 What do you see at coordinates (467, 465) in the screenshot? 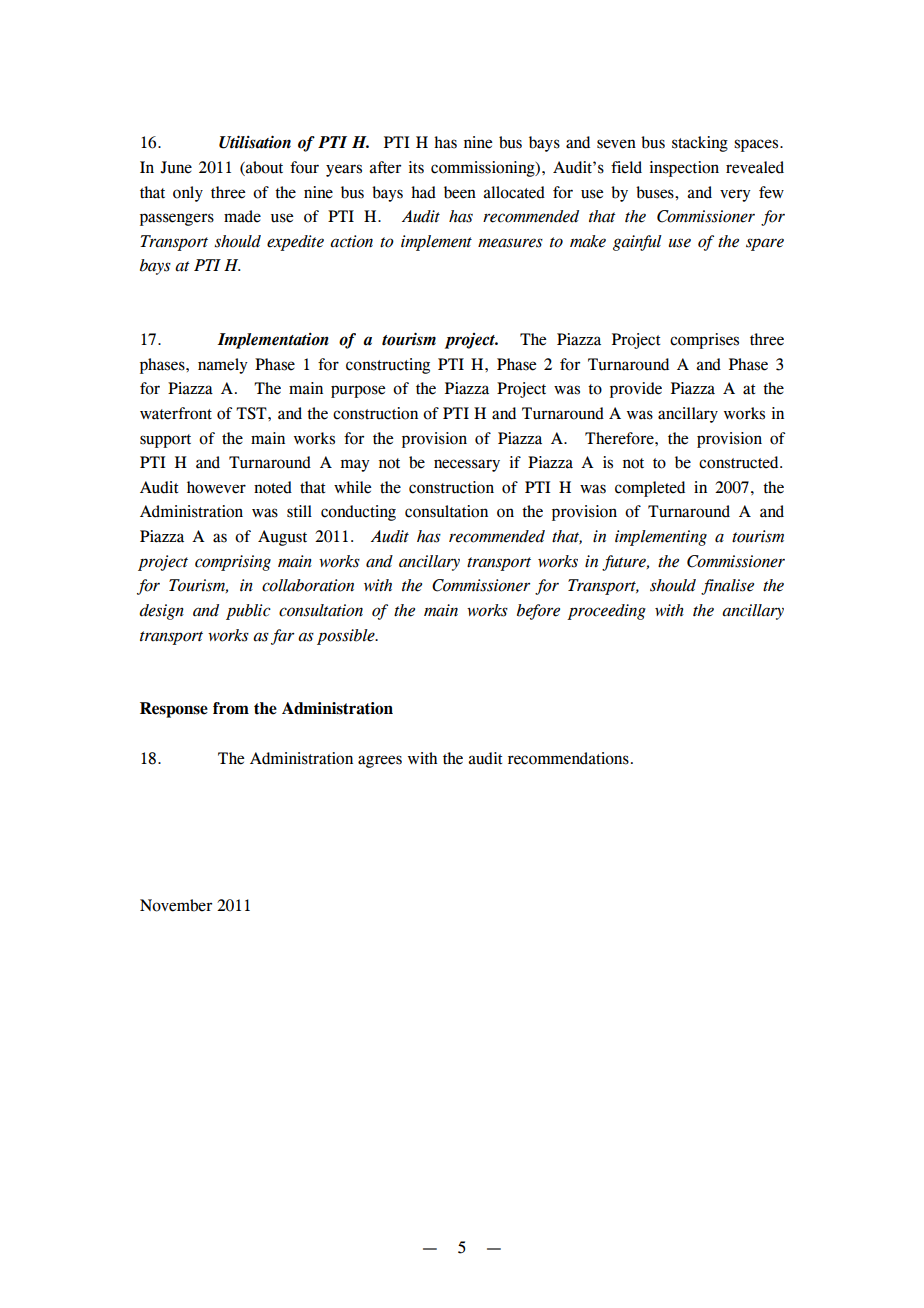
I see `necessary` at bounding box center [467, 465].
